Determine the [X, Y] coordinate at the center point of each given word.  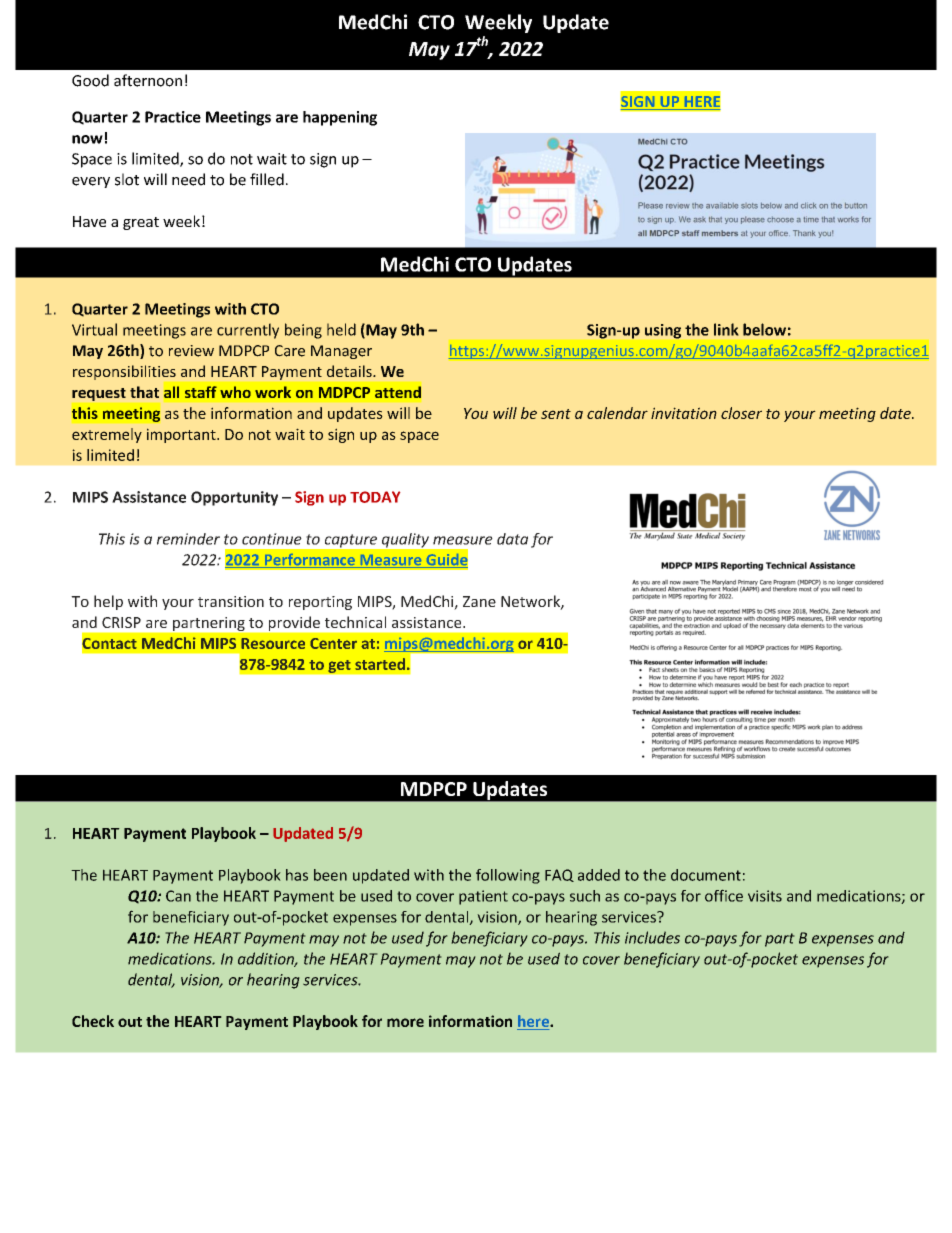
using [663, 331]
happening [340, 118]
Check [93, 1021]
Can [178, 896]
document [706, 875]
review [191, 351]
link [726, 329]
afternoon [148, 80]
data [512, 539]
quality [405, 540]
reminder [188, 539]
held [341, 329]
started [380, 664]
